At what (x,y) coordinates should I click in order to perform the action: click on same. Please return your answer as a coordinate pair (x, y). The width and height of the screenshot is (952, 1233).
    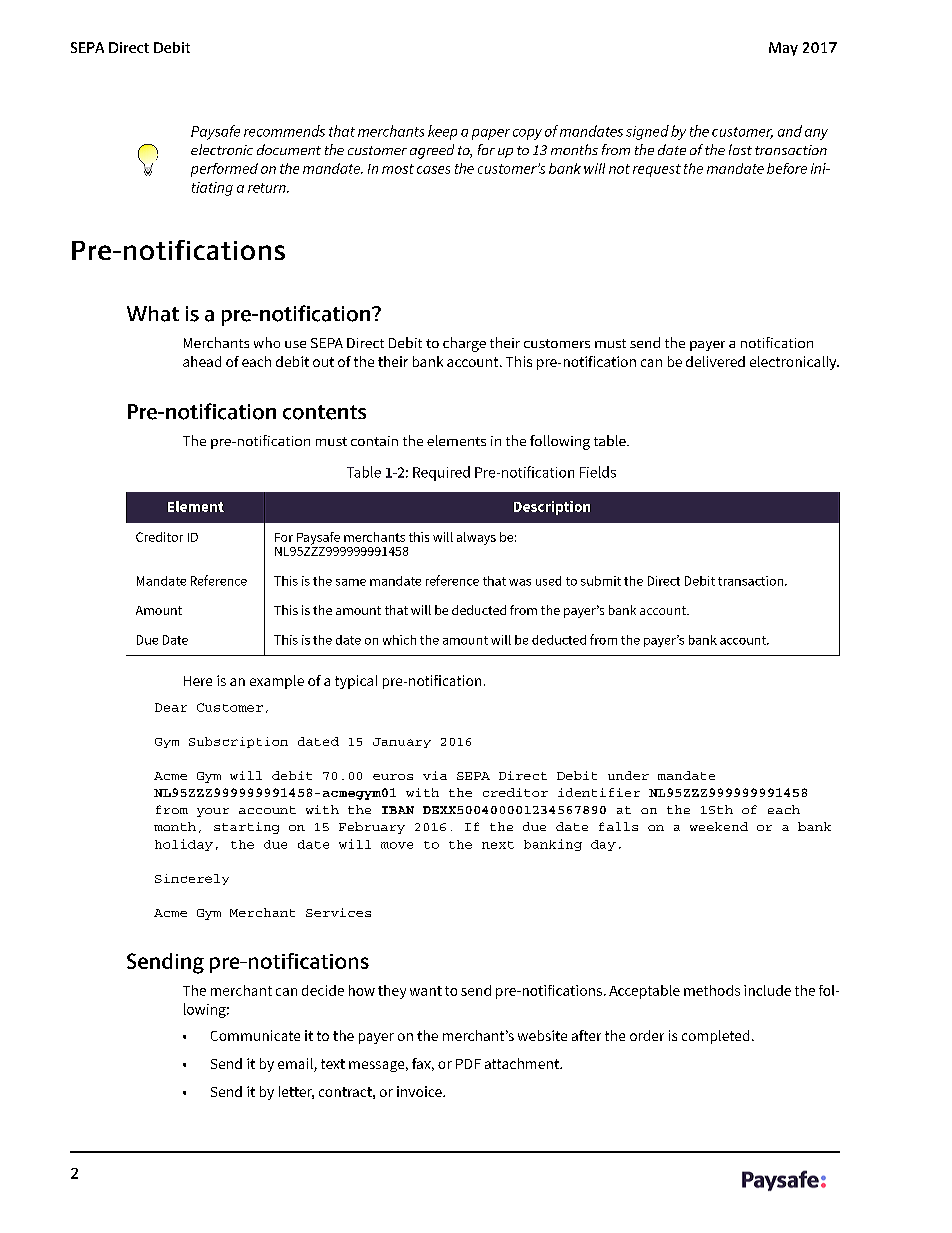
    Looking at the image, I should click on (351, 582).
